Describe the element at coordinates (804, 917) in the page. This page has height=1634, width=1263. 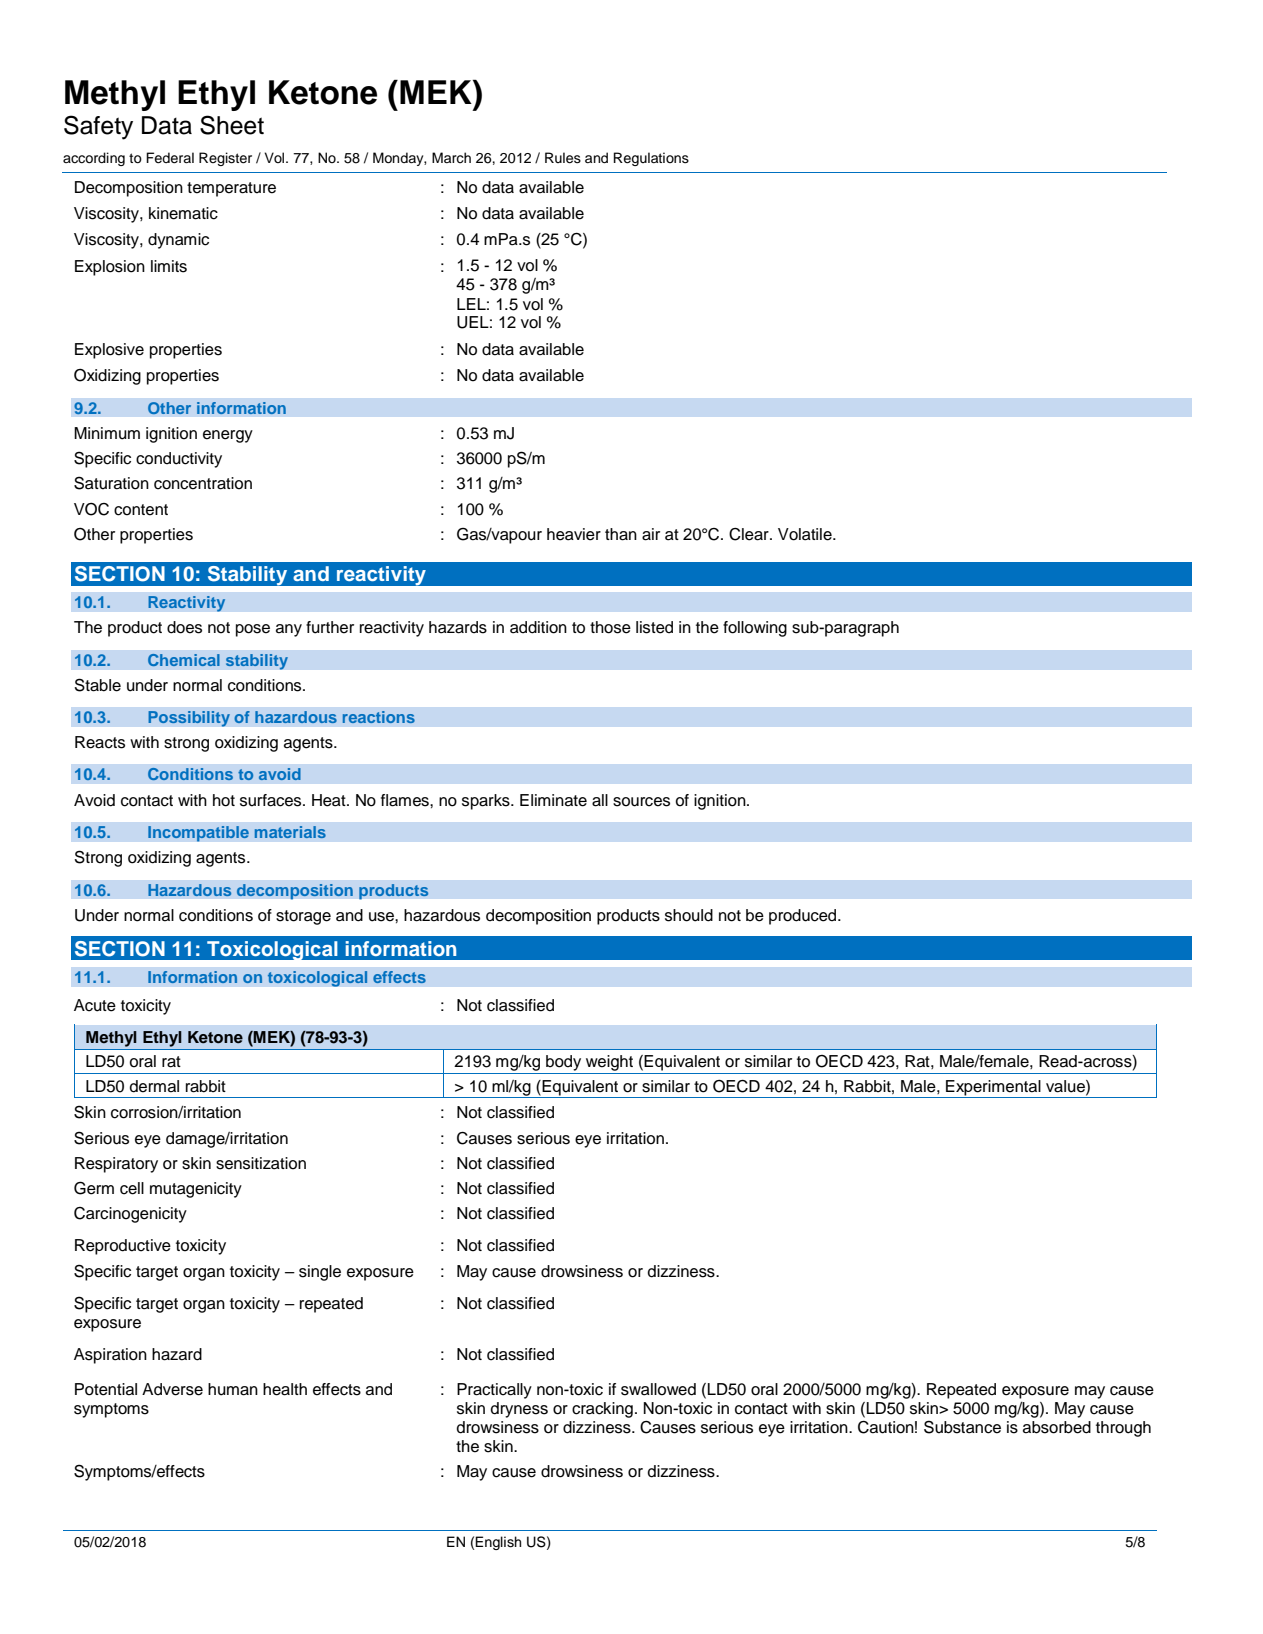
I see `produced` at that location.
